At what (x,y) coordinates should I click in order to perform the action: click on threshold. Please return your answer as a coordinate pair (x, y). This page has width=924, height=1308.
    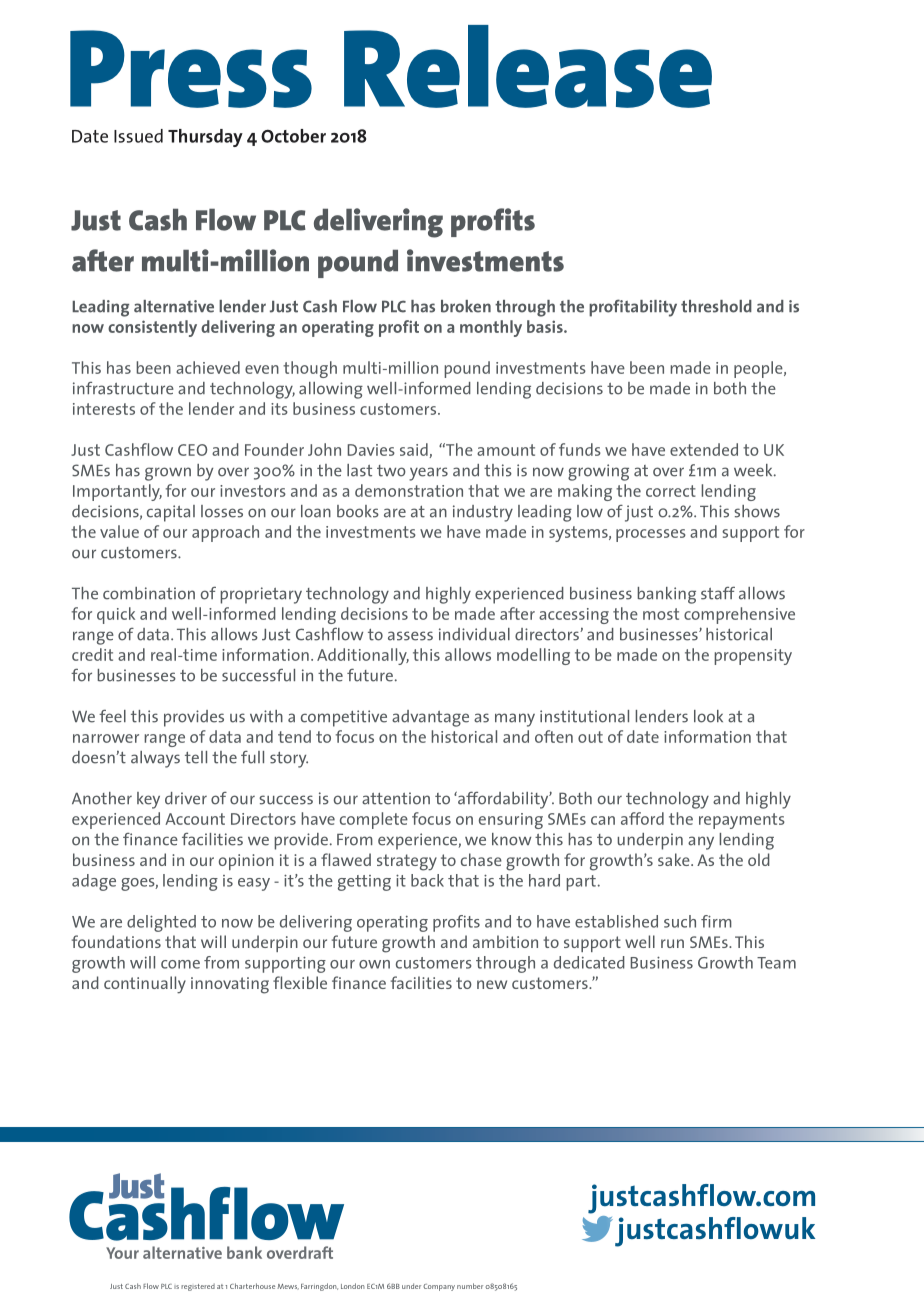
    Looking at the image, I should click on (716, 306).
